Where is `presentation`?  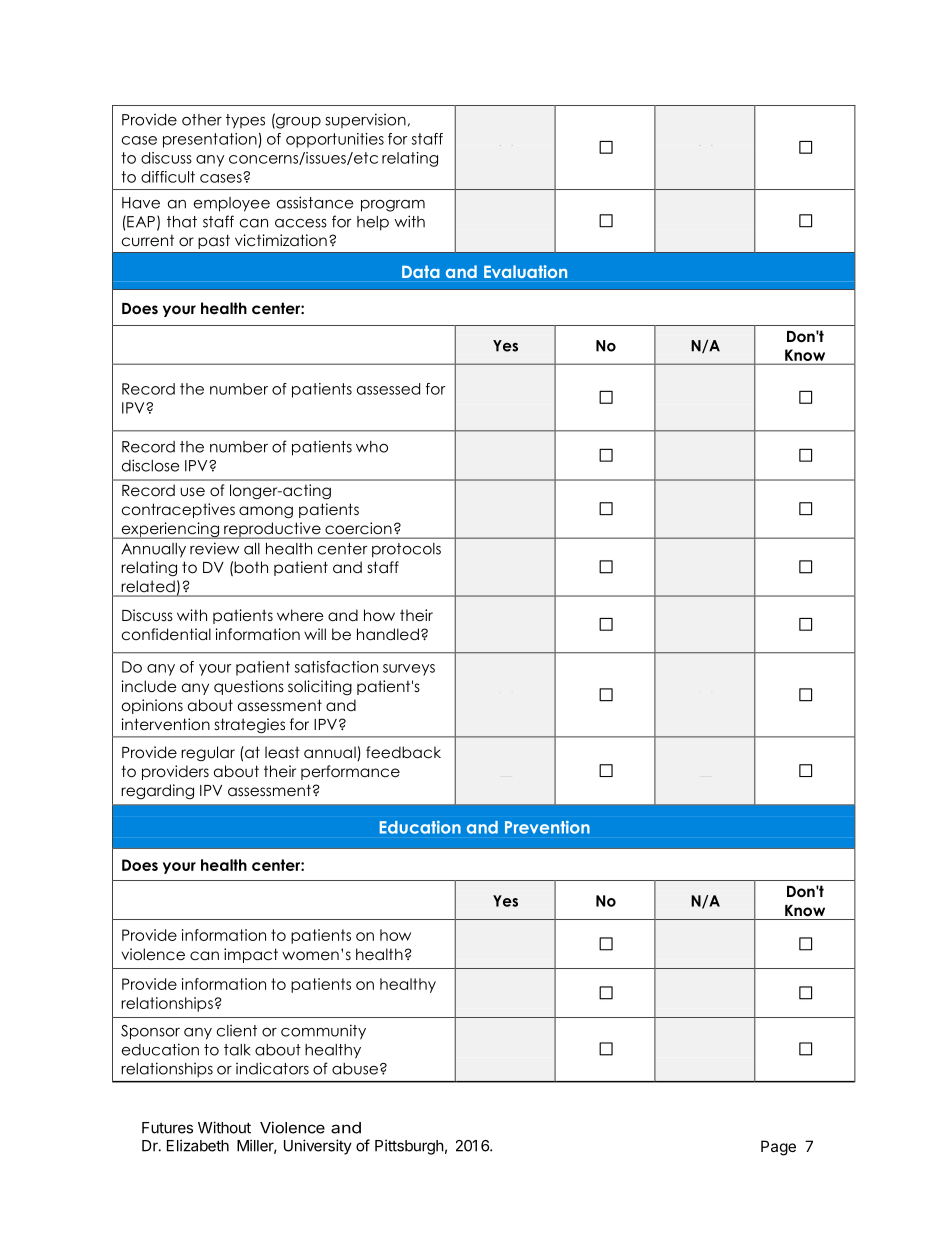 presentation is located at coordinates (211, 140).
